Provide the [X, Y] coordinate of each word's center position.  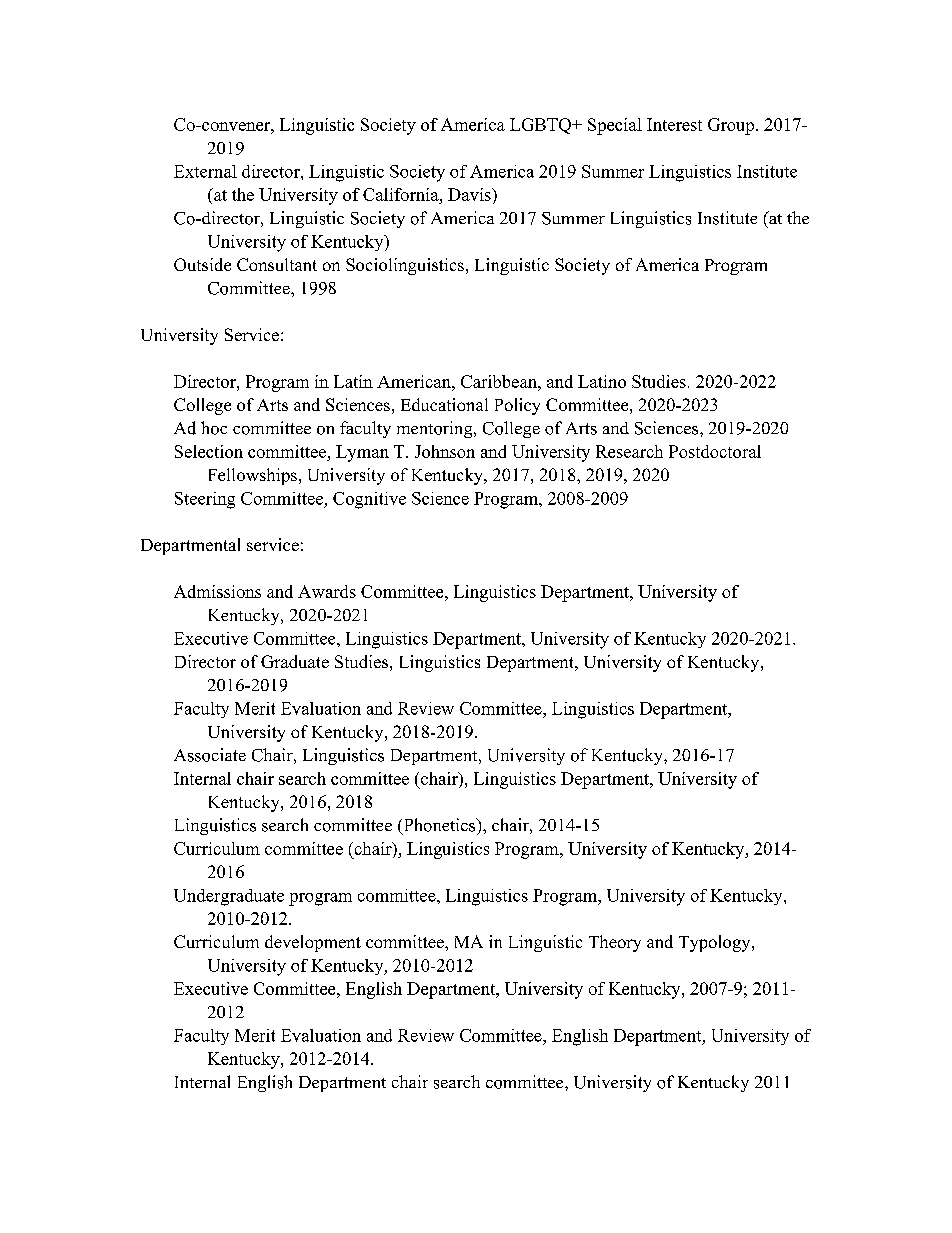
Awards [327, 591]
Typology [716, 943]
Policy [517, 406]
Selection [209, 451]
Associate [210, 755]
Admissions [217, 591]
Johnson [445, 451]
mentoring [436, 429]
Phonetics [439, 826]
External [205, 171]
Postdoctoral [715, 451]
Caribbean [500, 381]
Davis [470, 194]
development [313, 943]
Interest [674, 124]
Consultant [277, 264]
